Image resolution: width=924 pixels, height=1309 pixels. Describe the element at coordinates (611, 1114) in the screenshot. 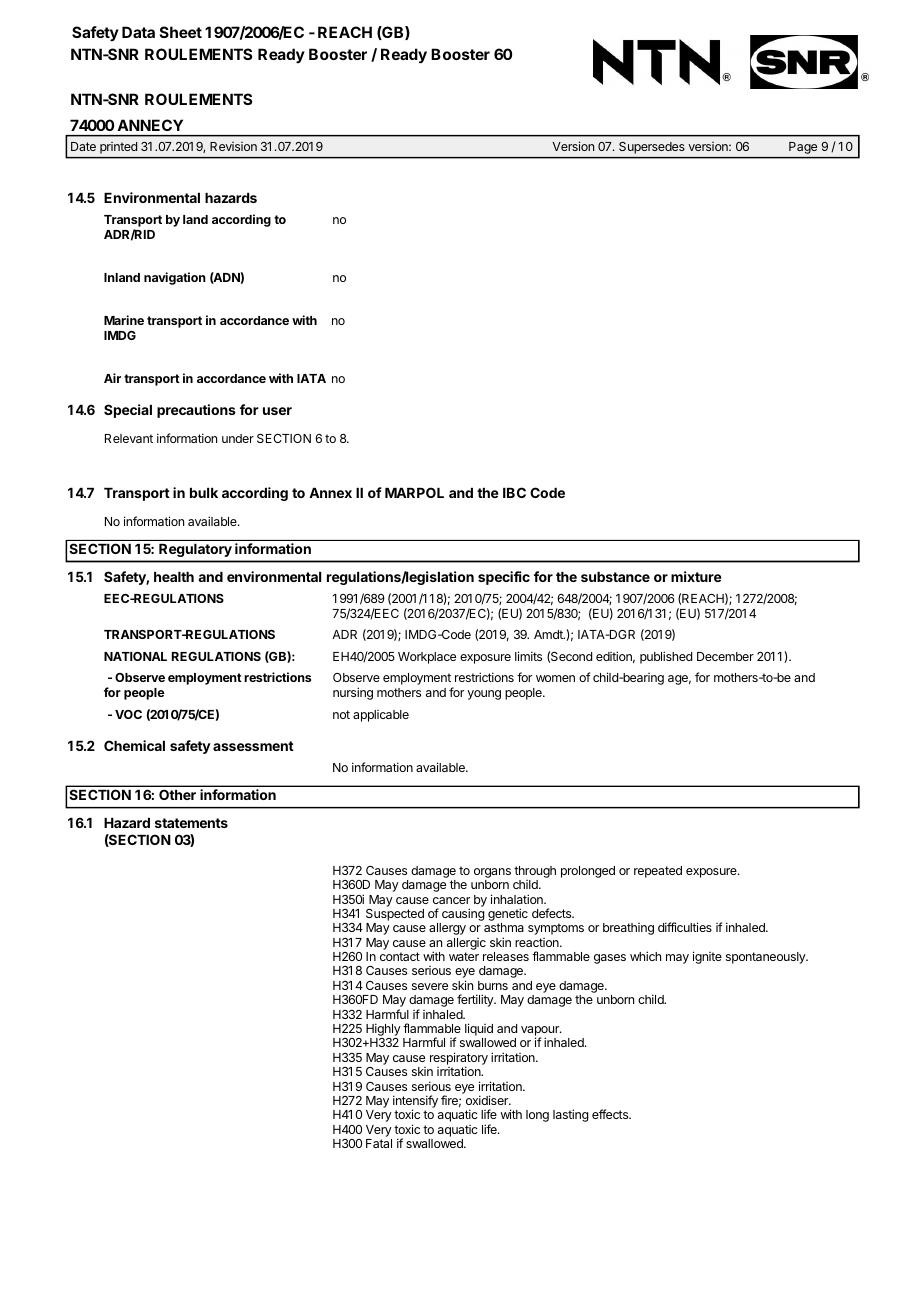

I see `effects` at that location.
